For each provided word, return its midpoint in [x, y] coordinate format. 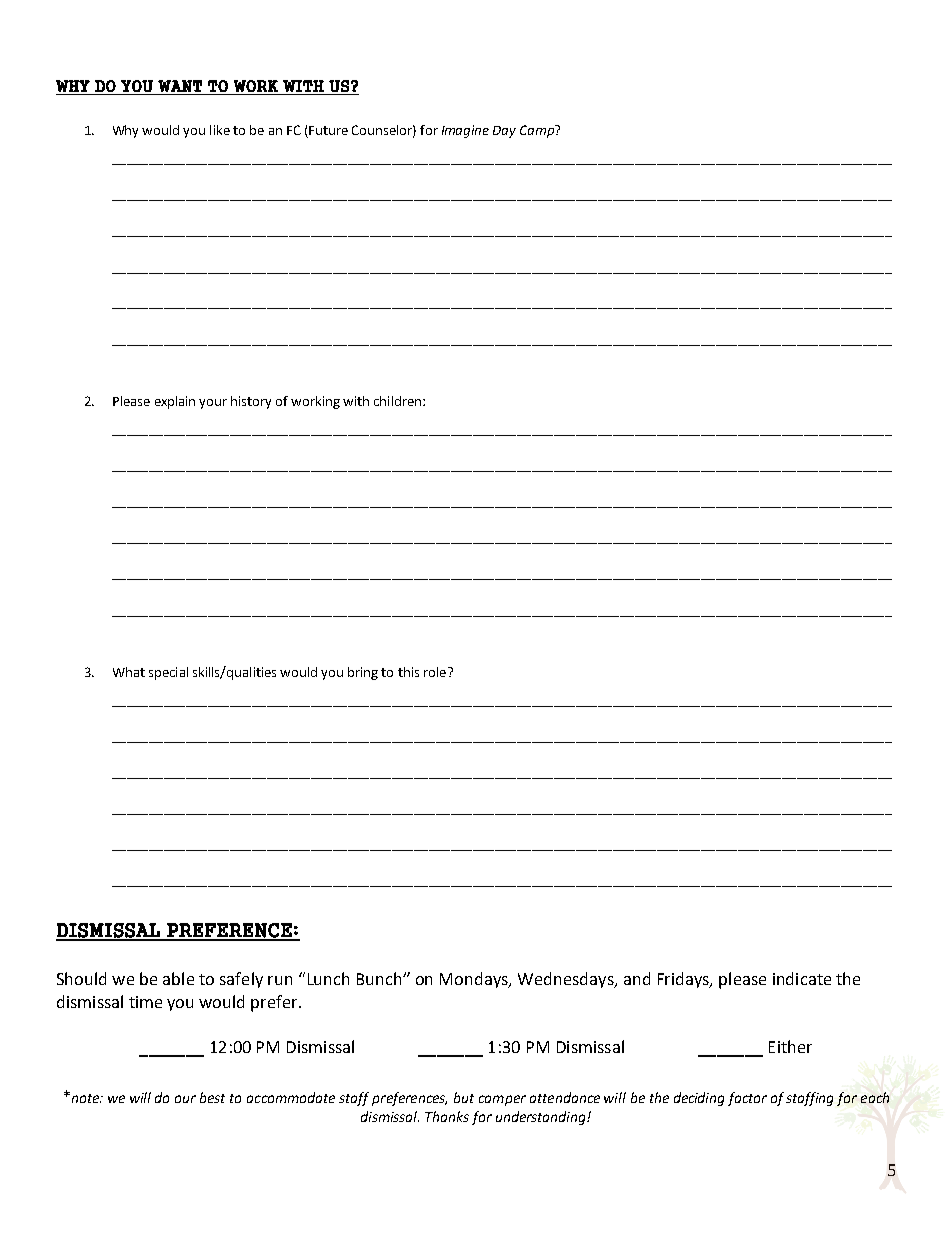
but [464, 1097]
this [408, 672]
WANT [180, 86]
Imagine [465, 131]
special [168, 673]
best [212, 1097]
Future [328, 130]
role [436, 672]
